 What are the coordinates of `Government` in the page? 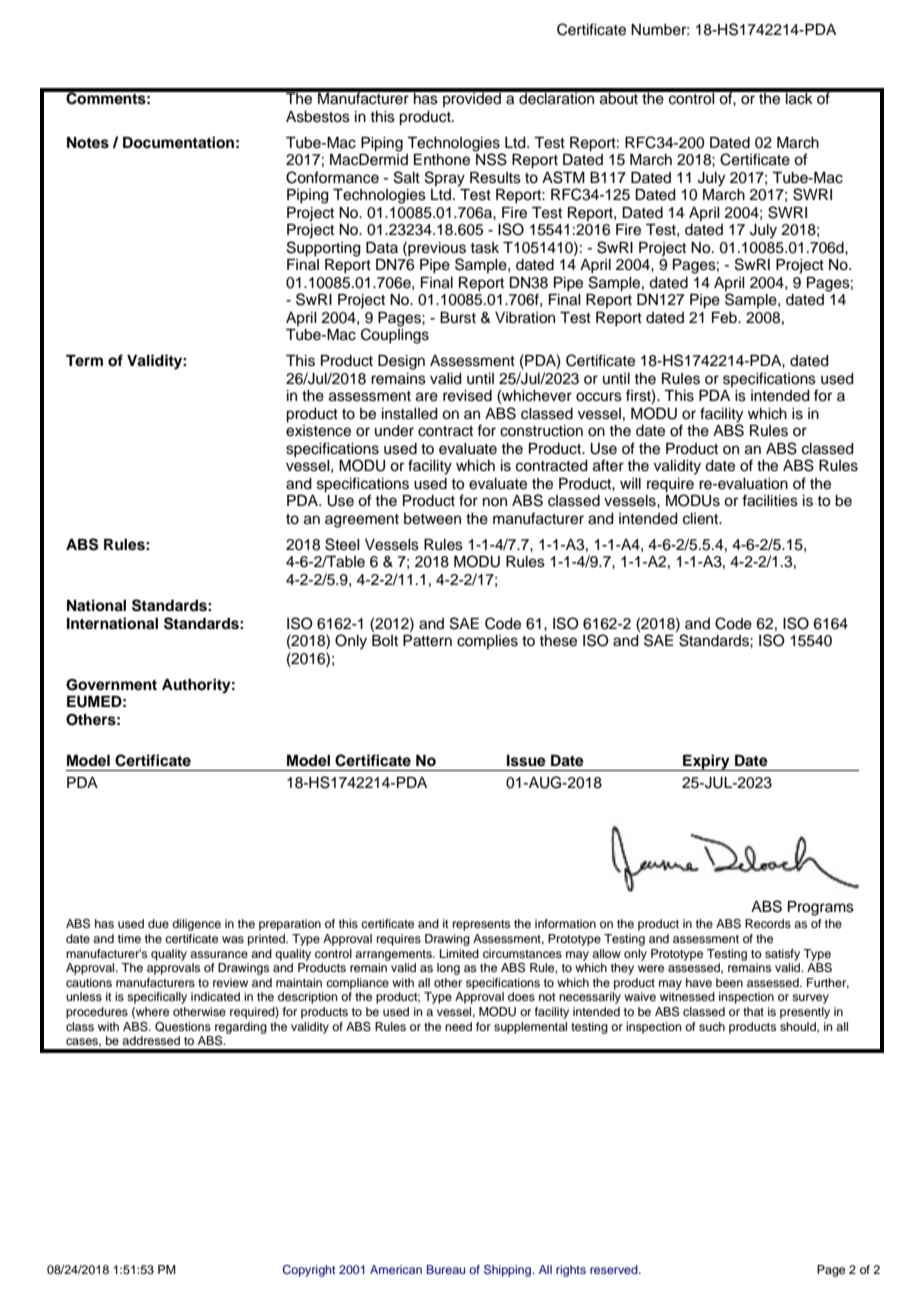 It's located at (111, 685).
